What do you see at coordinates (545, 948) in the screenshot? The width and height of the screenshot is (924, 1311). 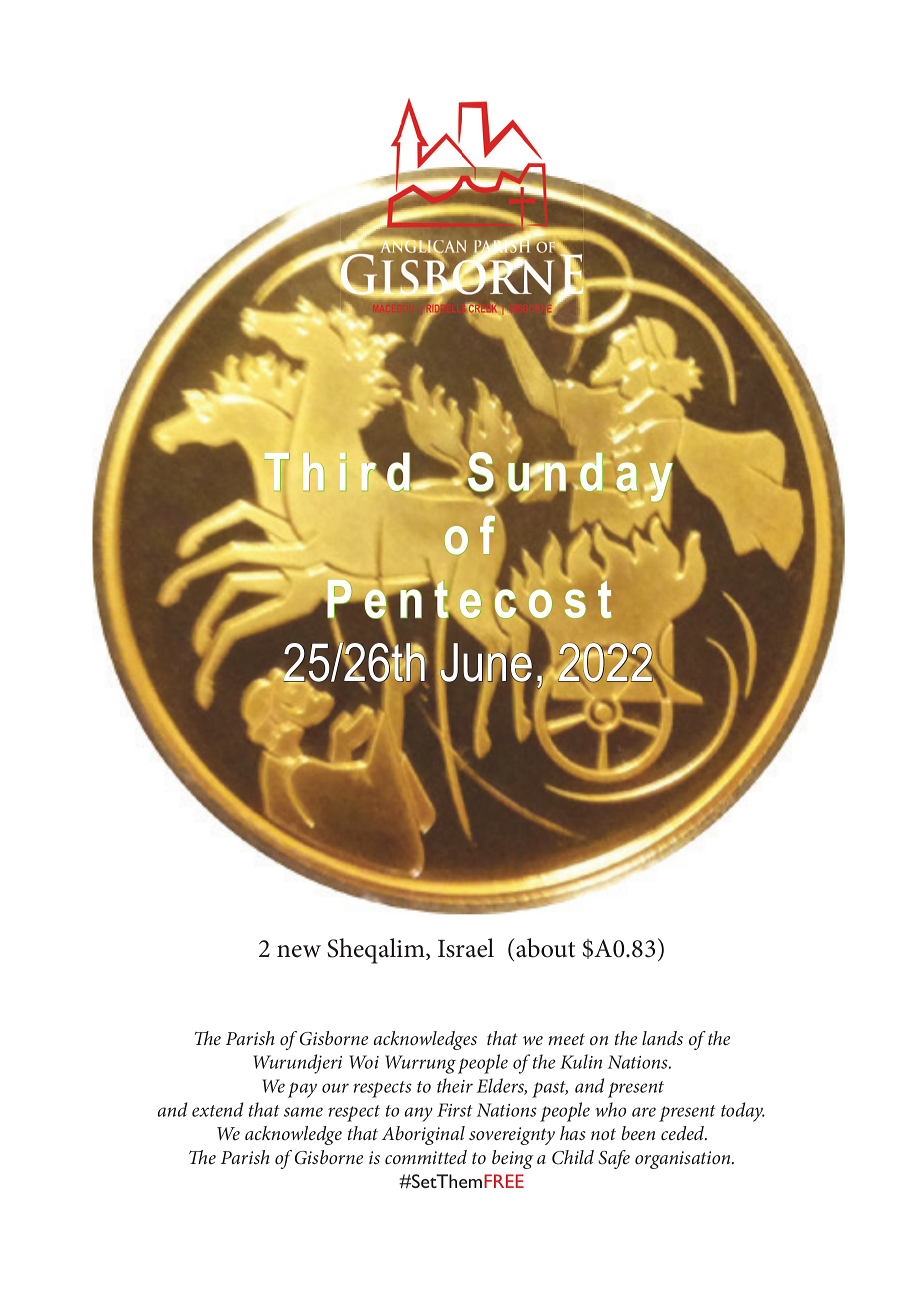 I see `about` at bounding box center [545, 948].
